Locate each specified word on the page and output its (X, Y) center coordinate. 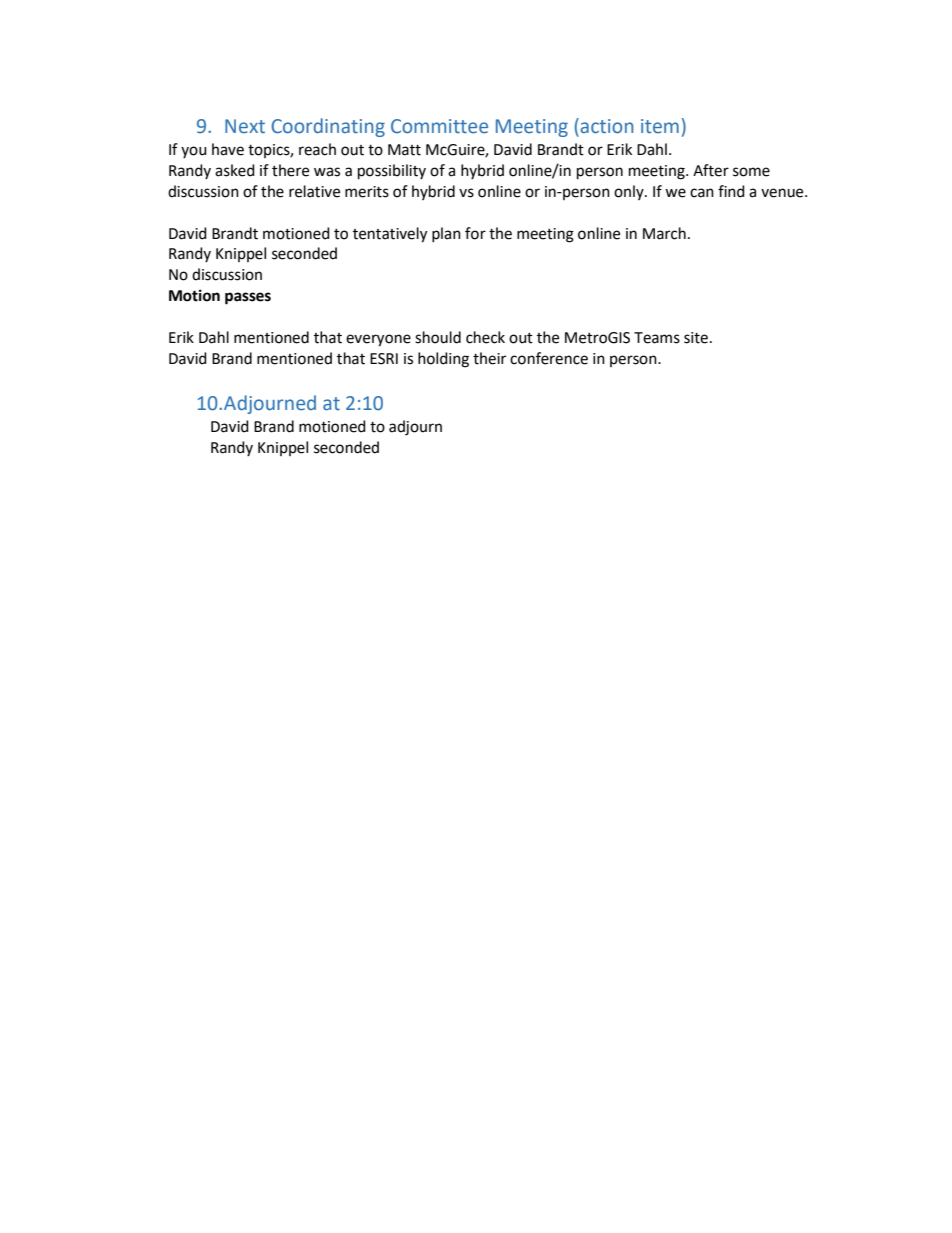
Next (245, 126)
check (485, 337)
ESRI (384, 359)
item (660, 126)
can (702, 193)
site (697, 338)
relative (314, 191)
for (475, 233)
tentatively (390, 235)
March (664, 233)
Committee (439, 126)
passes (248, 298)
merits (367, 192)
